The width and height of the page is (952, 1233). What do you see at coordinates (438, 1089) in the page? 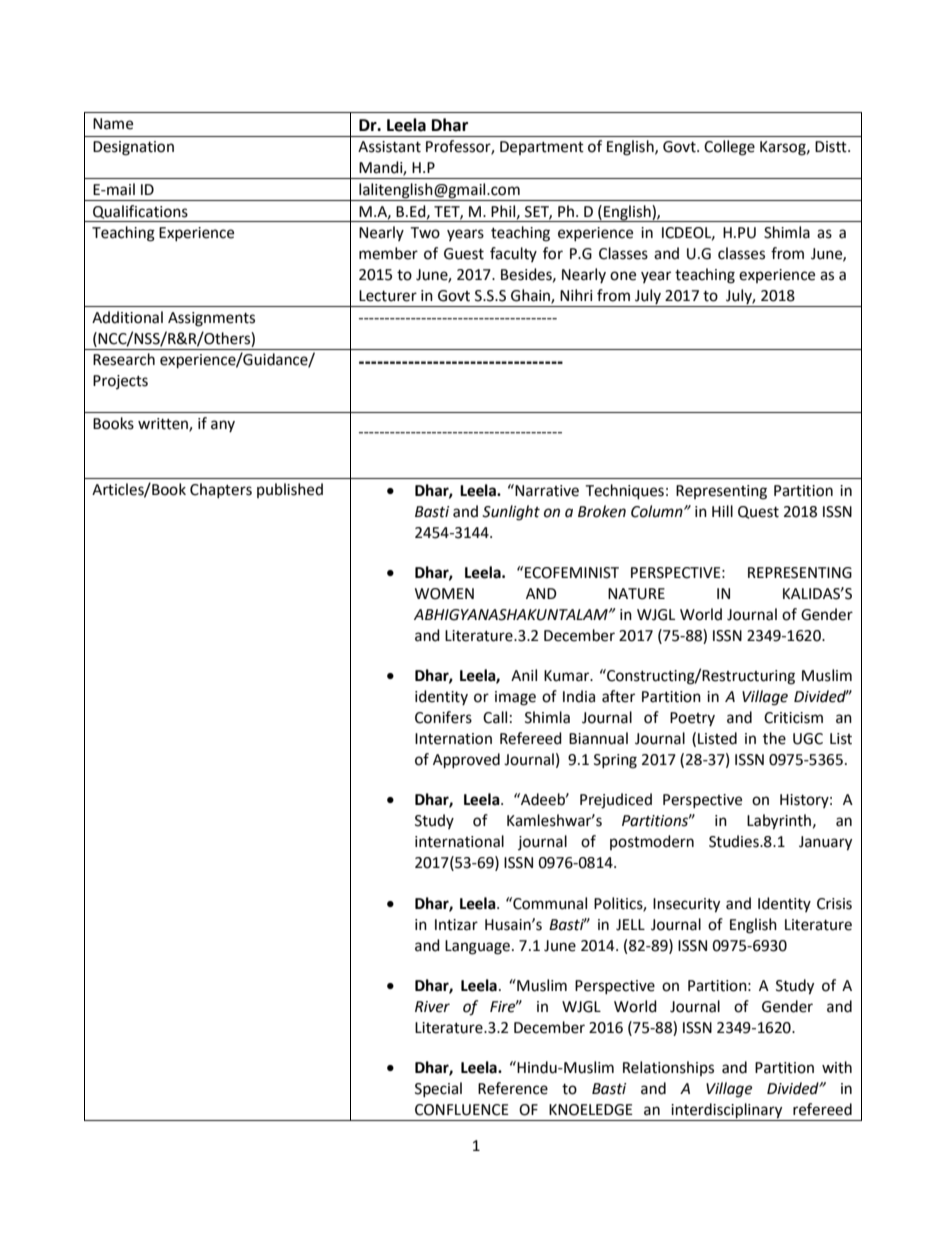
I see `Special` at bounding box center [438, 1089].
